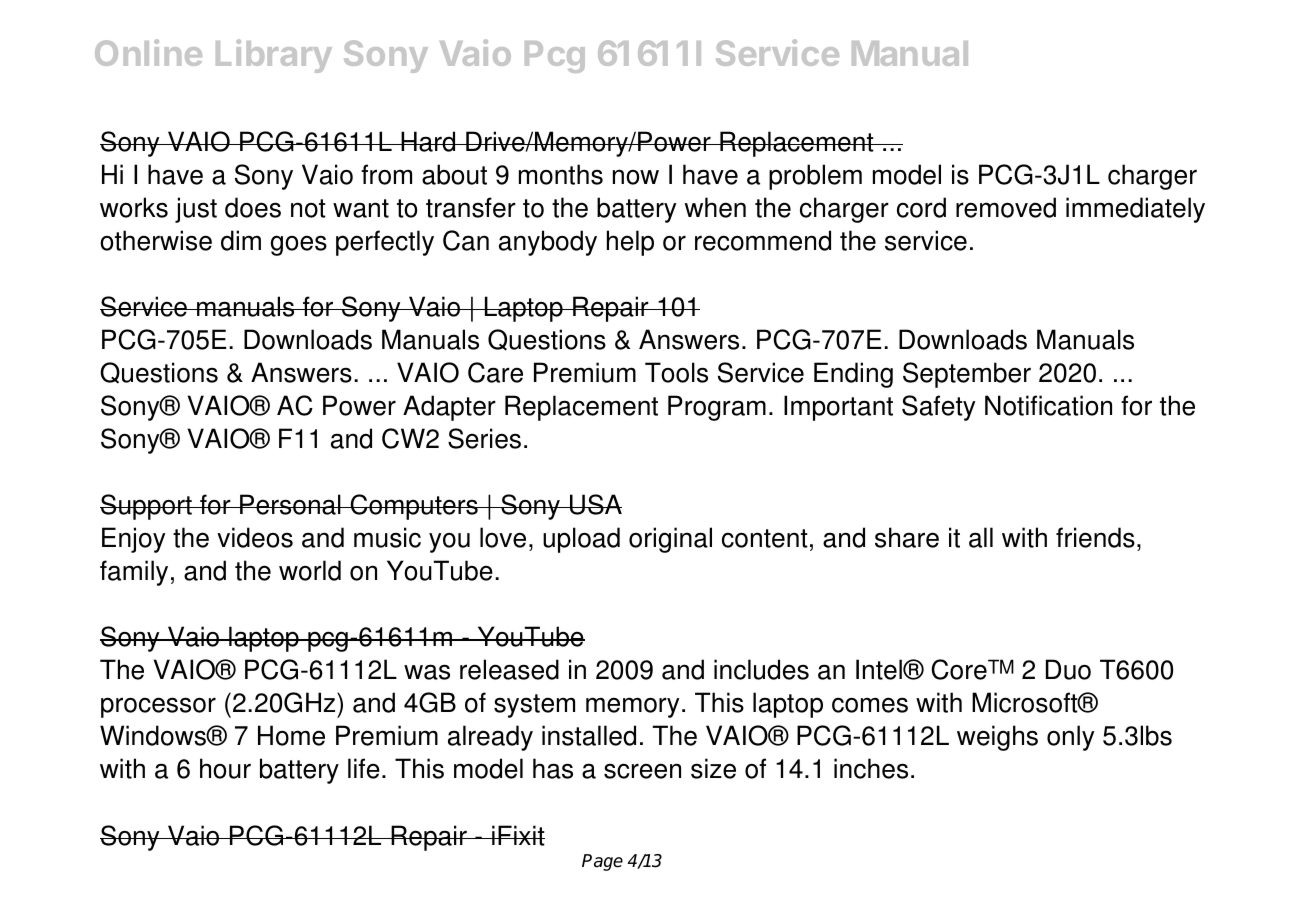 The width and height of the screenshot is (1311, 924). What do you see at coordinates (241, 240) in the screenshot?
I see `dim` at bounding box center [241, 240].
